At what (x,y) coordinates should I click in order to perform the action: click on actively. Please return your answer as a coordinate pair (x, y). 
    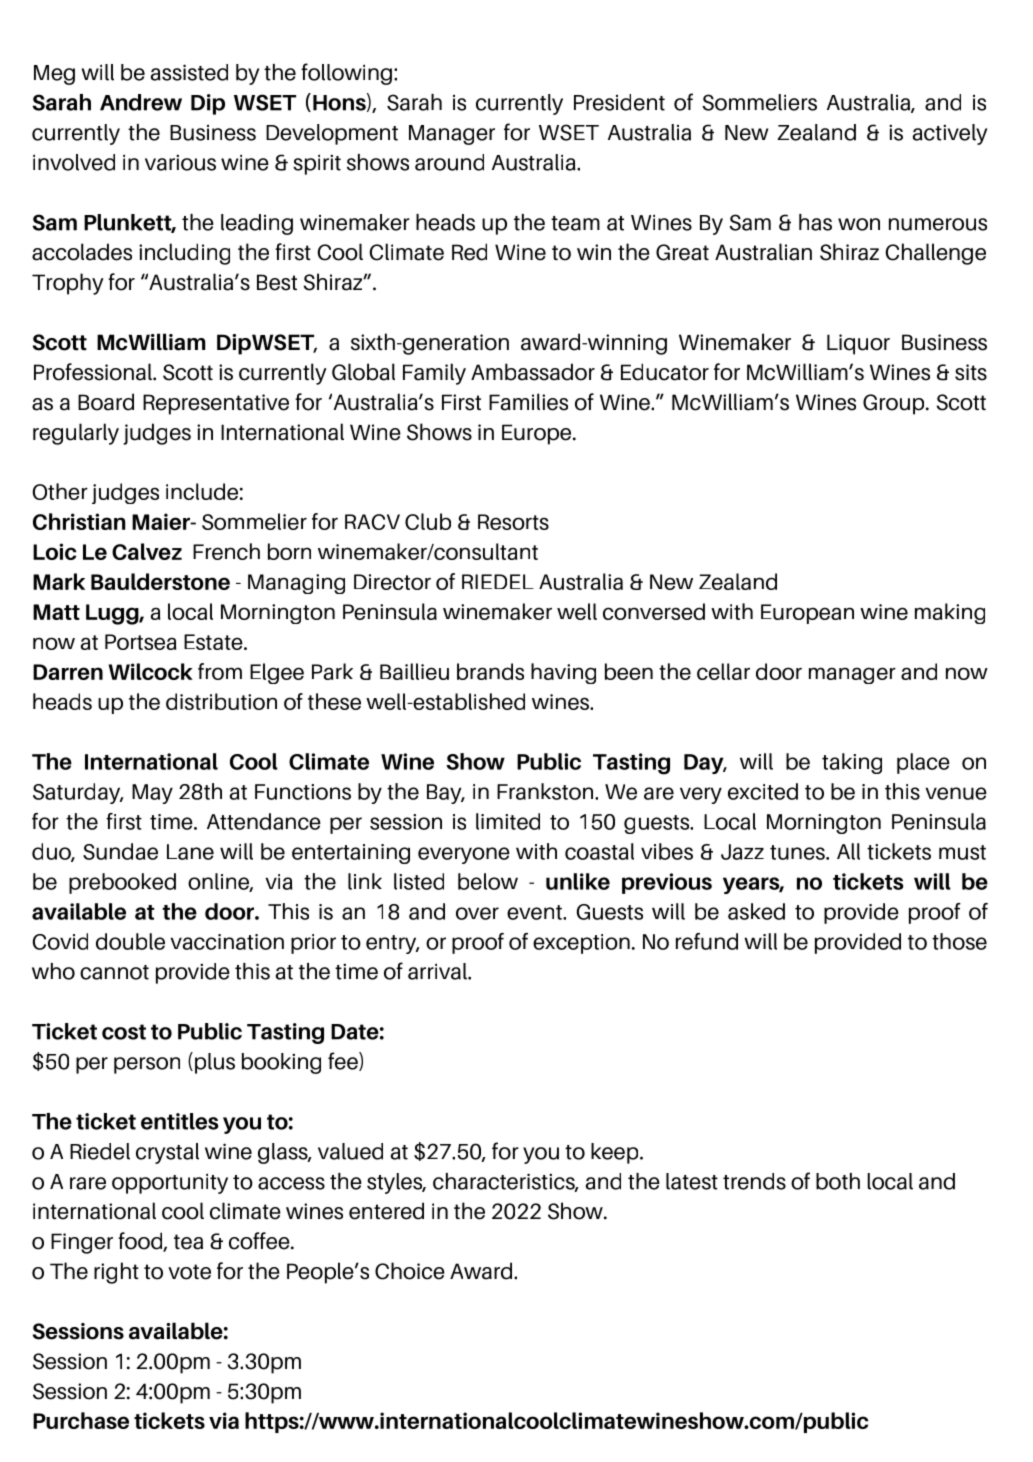
    Looking at the image, I should click on (950, 134).
